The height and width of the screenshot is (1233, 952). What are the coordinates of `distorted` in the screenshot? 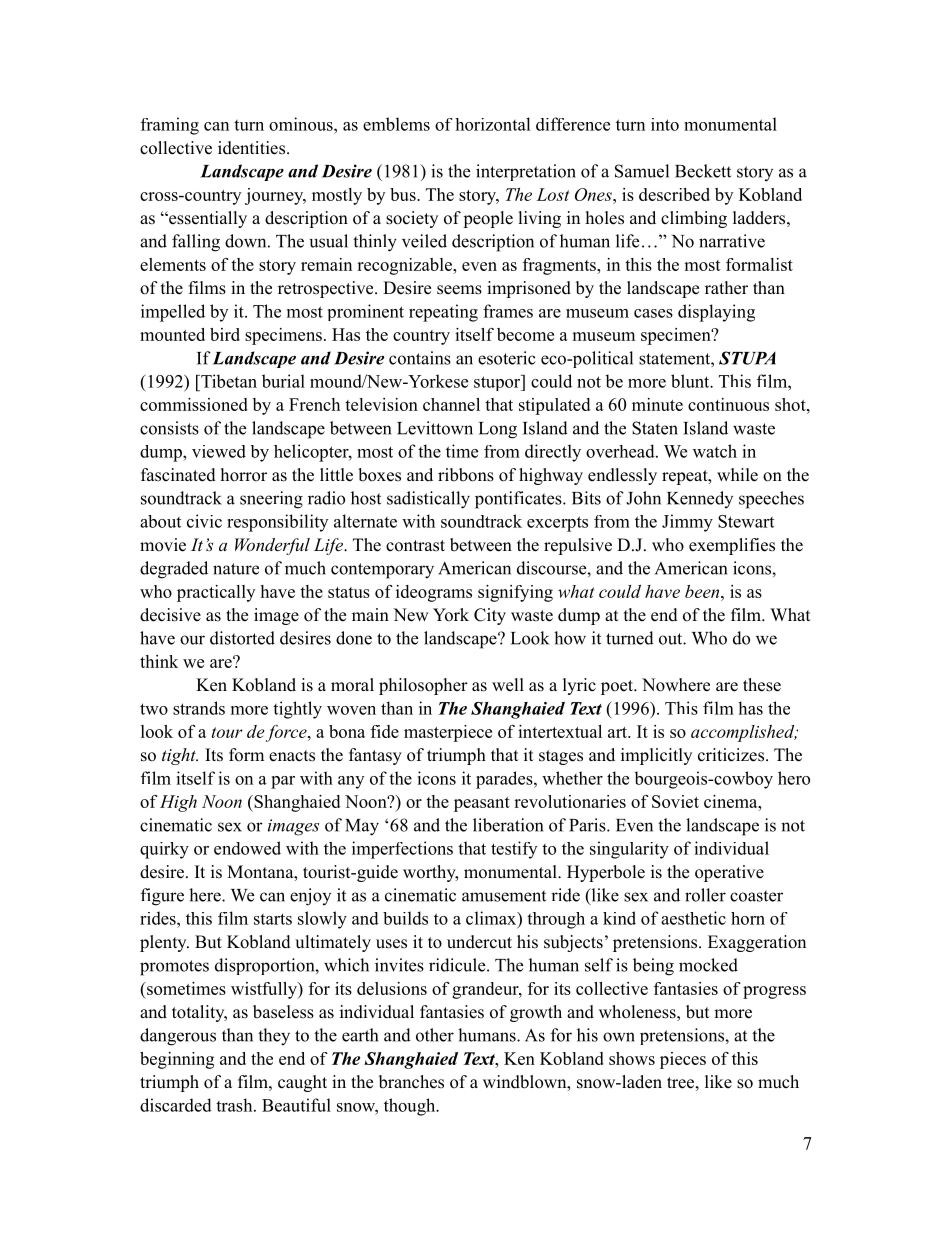 It's located at (242, 638).
